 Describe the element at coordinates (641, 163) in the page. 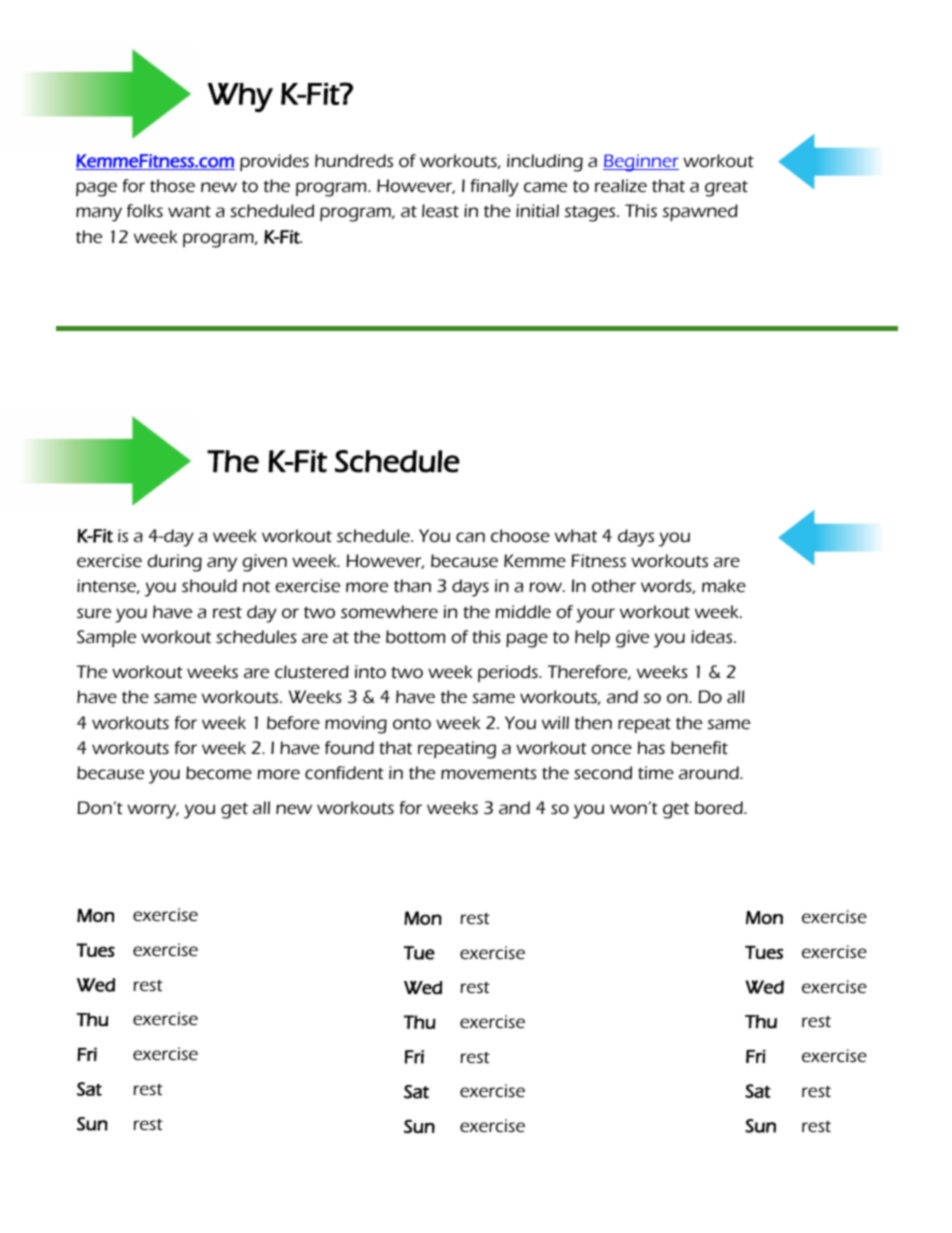

I see `Beginner` at that location.
